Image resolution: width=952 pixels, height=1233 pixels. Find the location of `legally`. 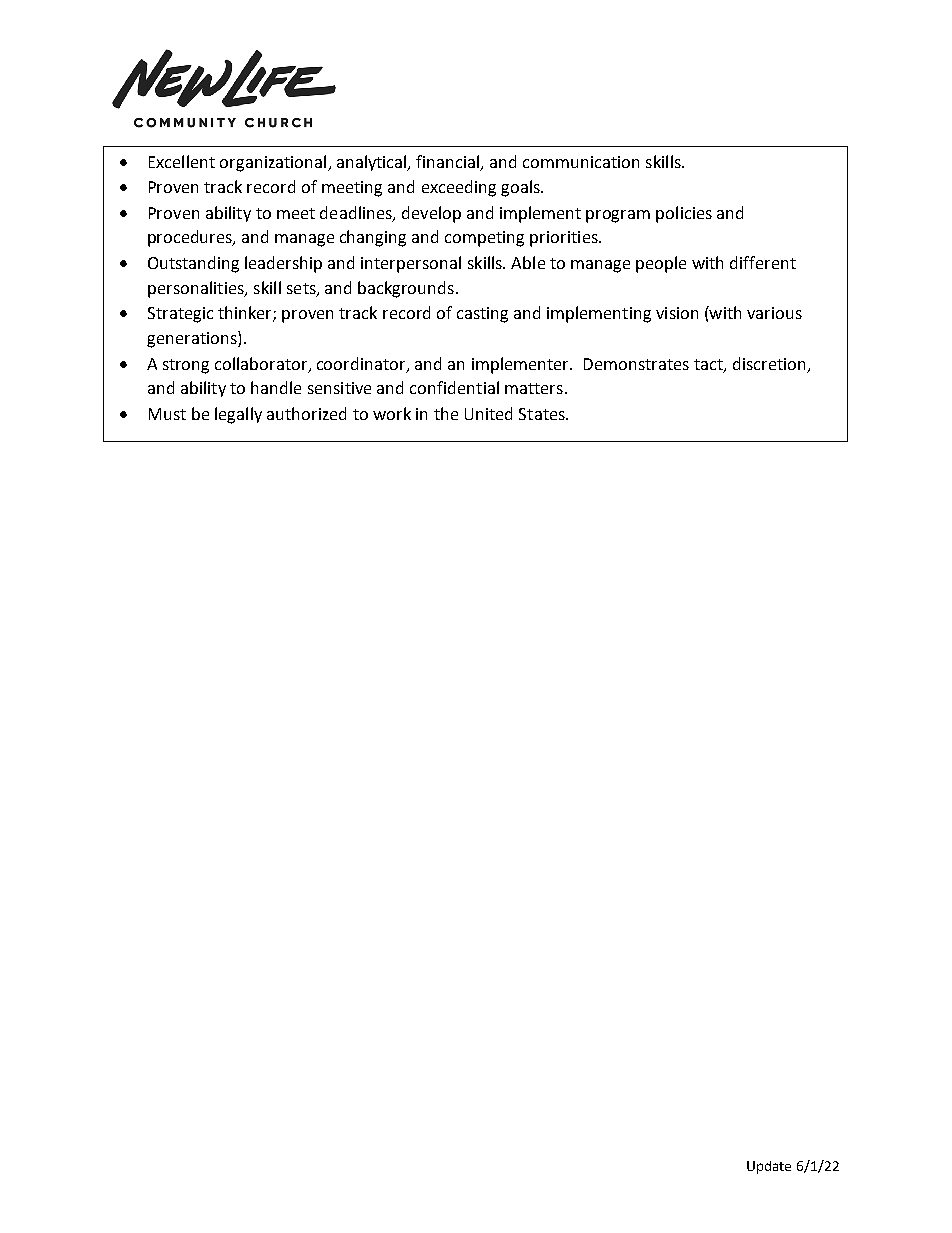

legally is located at coordinates (238, 415).
